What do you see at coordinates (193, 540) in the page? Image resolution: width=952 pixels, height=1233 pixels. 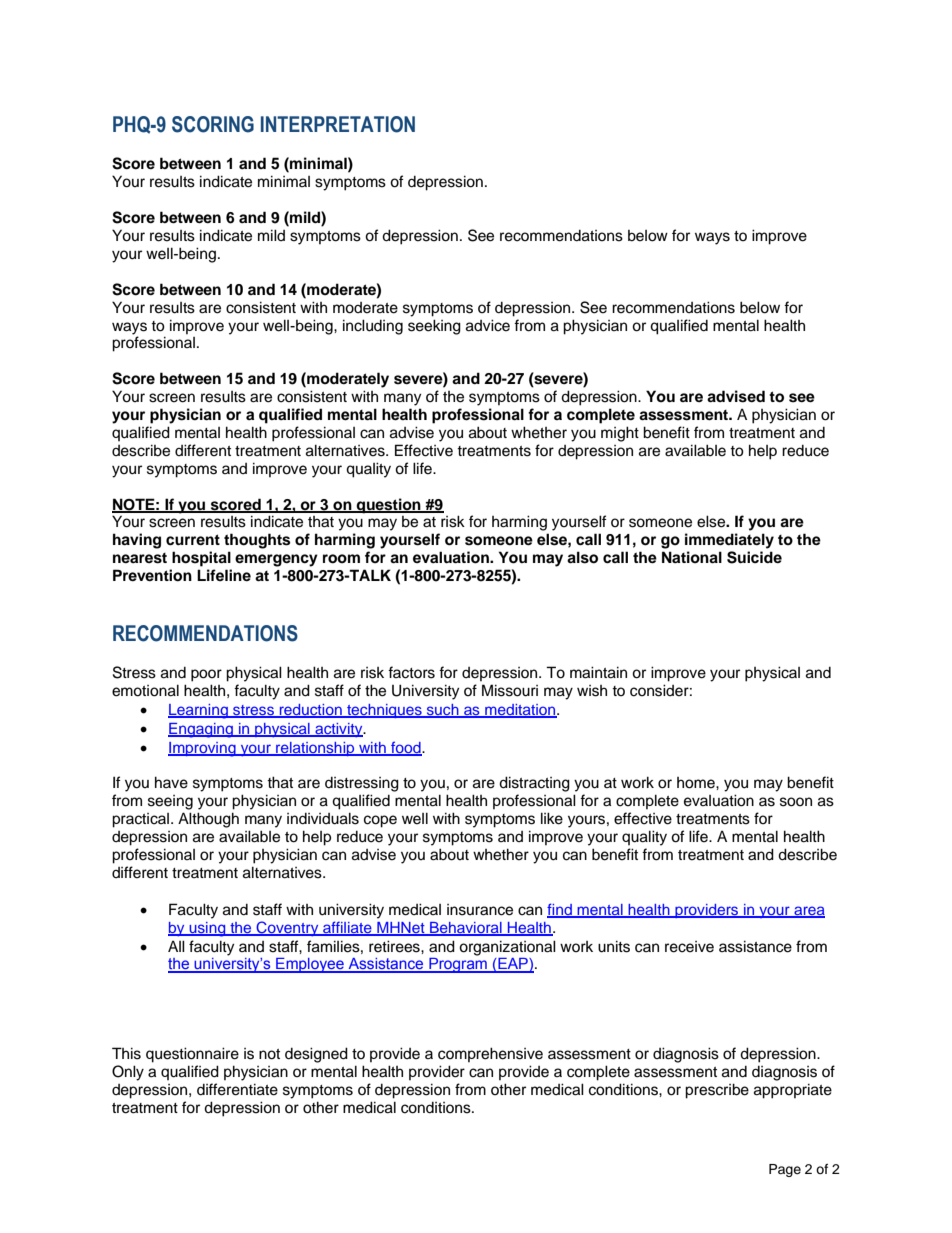 I see `current` at bounding box center [193, 540].
